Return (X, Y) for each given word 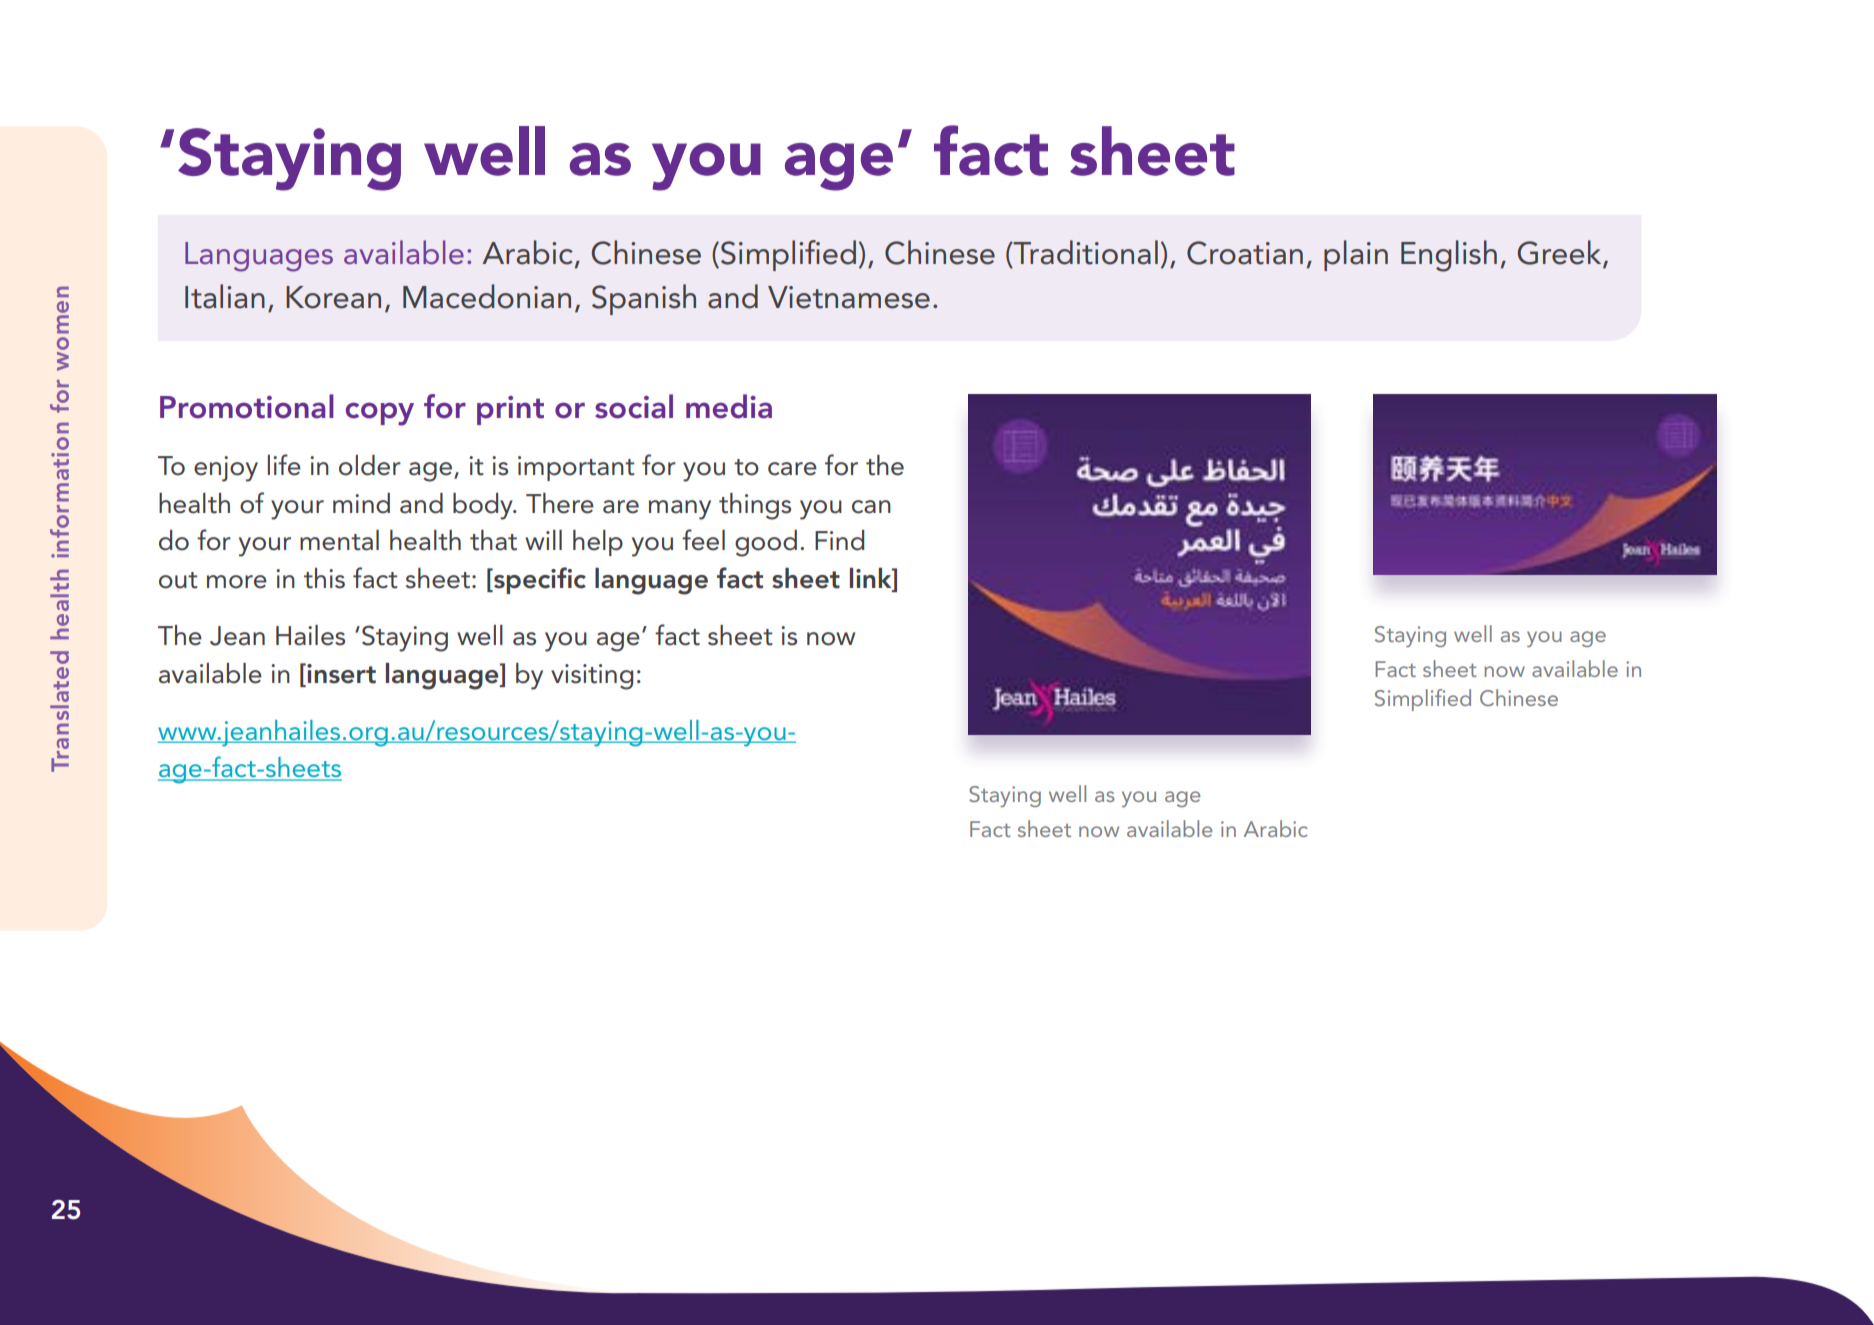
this (324, 578)
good (766, 543)
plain (1356, 255)
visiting (592, 677)
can (871, 507)
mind (361, 503)
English (1449, 256)
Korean (333, 297)
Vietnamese (849, 297)
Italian (225, 296)
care (792, 469)
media (729, 406)
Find (839, 540)
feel (703, 540)
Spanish (644, 299)
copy (380, 414)
